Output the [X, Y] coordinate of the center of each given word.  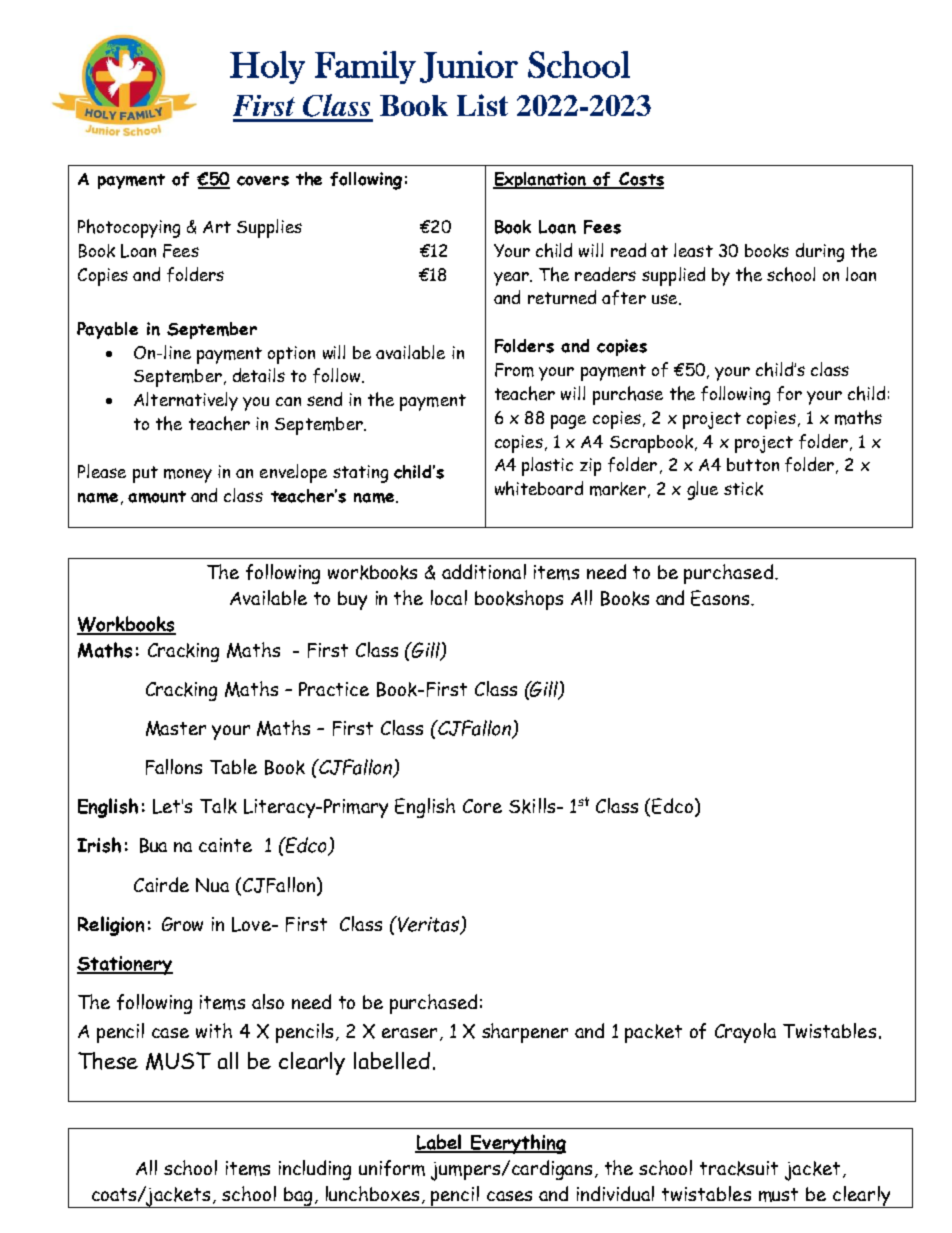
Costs [641, 180]
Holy [267, 67]
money [188, 476]
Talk [218, 806]
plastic [547, 466]
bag [298, 1197]
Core [482, 806]
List [482, 105]
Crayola [745, 1033]
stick [743, 489]
